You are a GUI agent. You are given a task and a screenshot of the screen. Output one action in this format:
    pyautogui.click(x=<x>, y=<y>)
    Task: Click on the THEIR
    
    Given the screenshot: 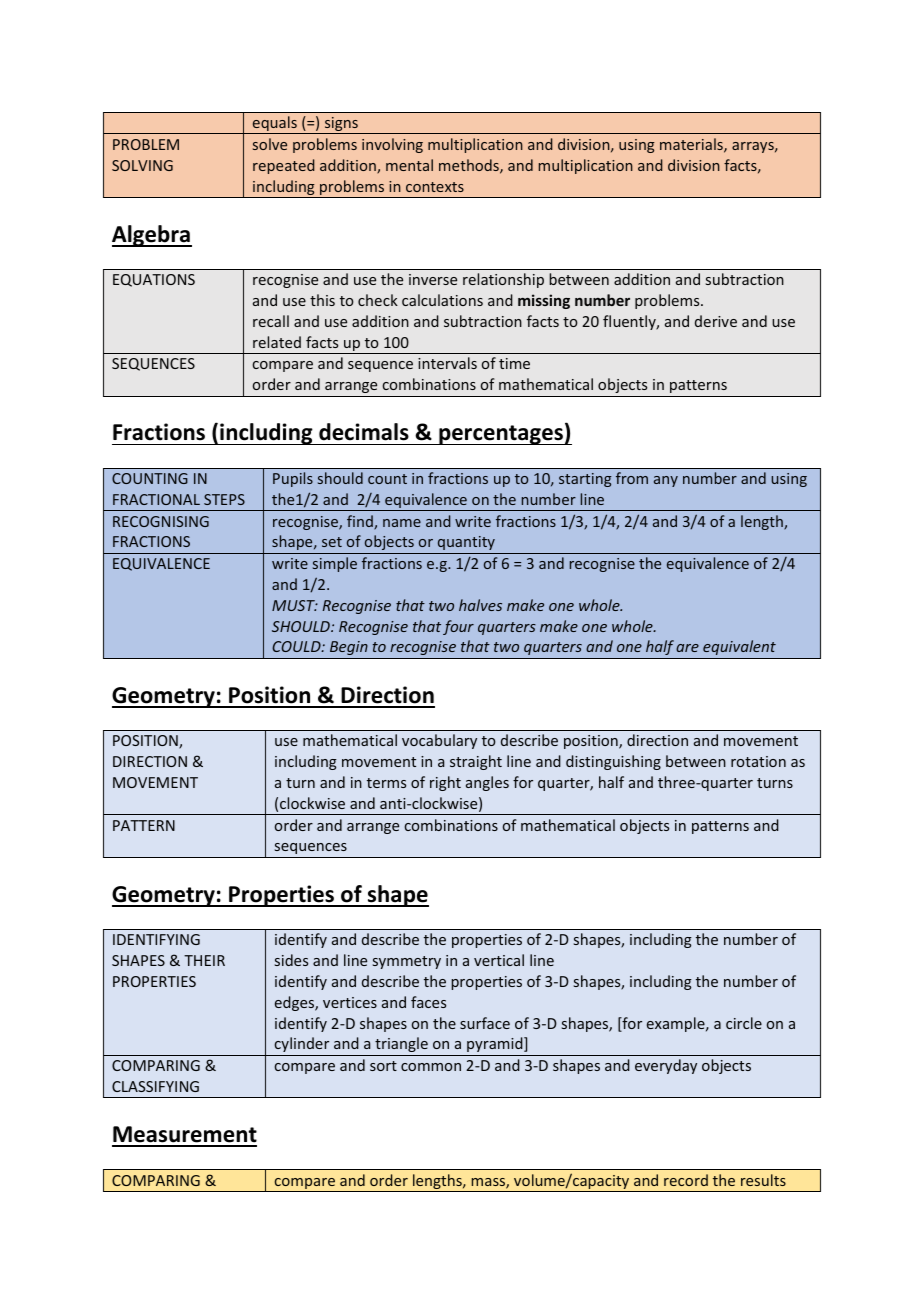 What is the action you would take?
    pyautogui.click(x=204, y=960)
